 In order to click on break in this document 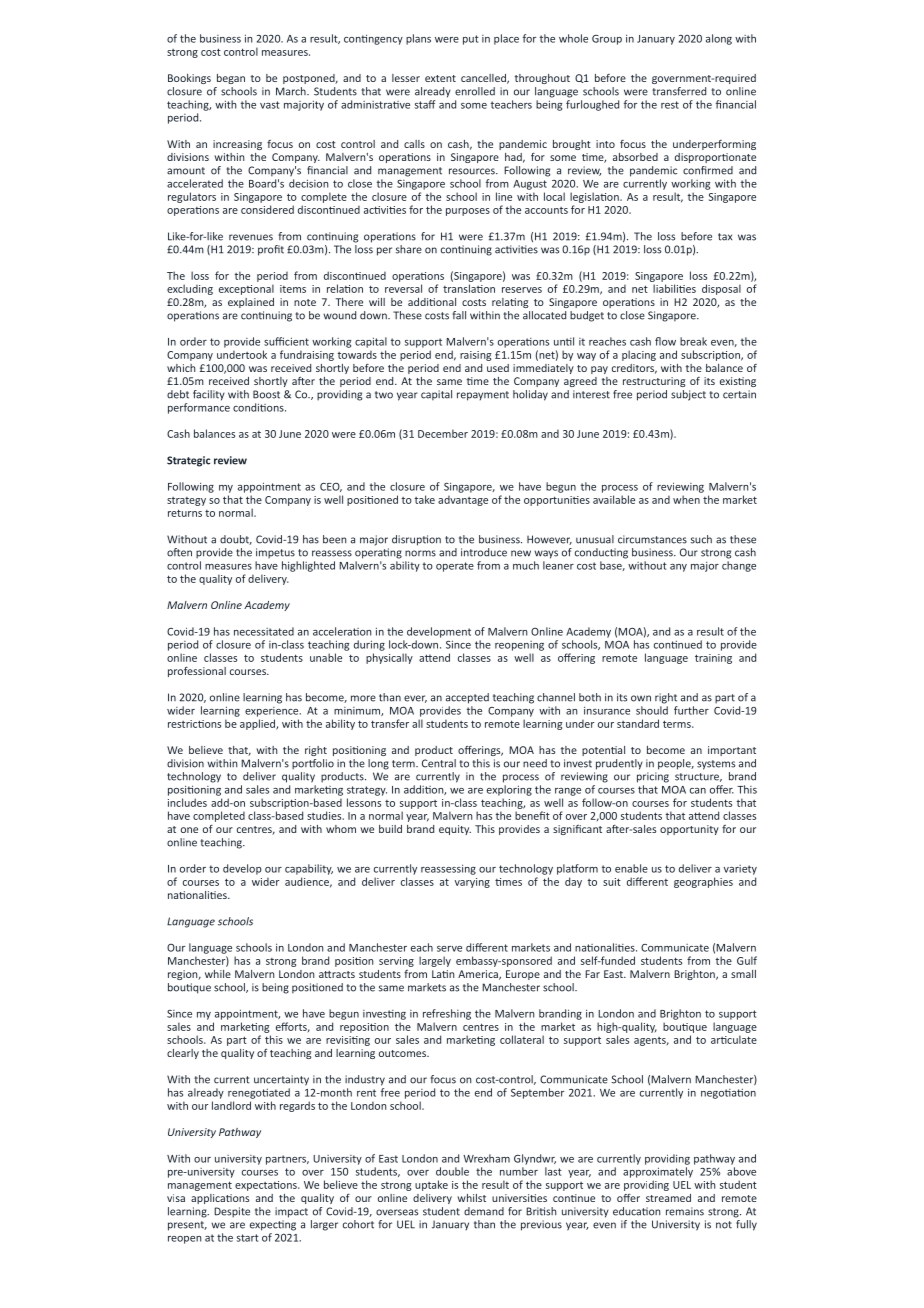, I will do `click(693, 341)`.
